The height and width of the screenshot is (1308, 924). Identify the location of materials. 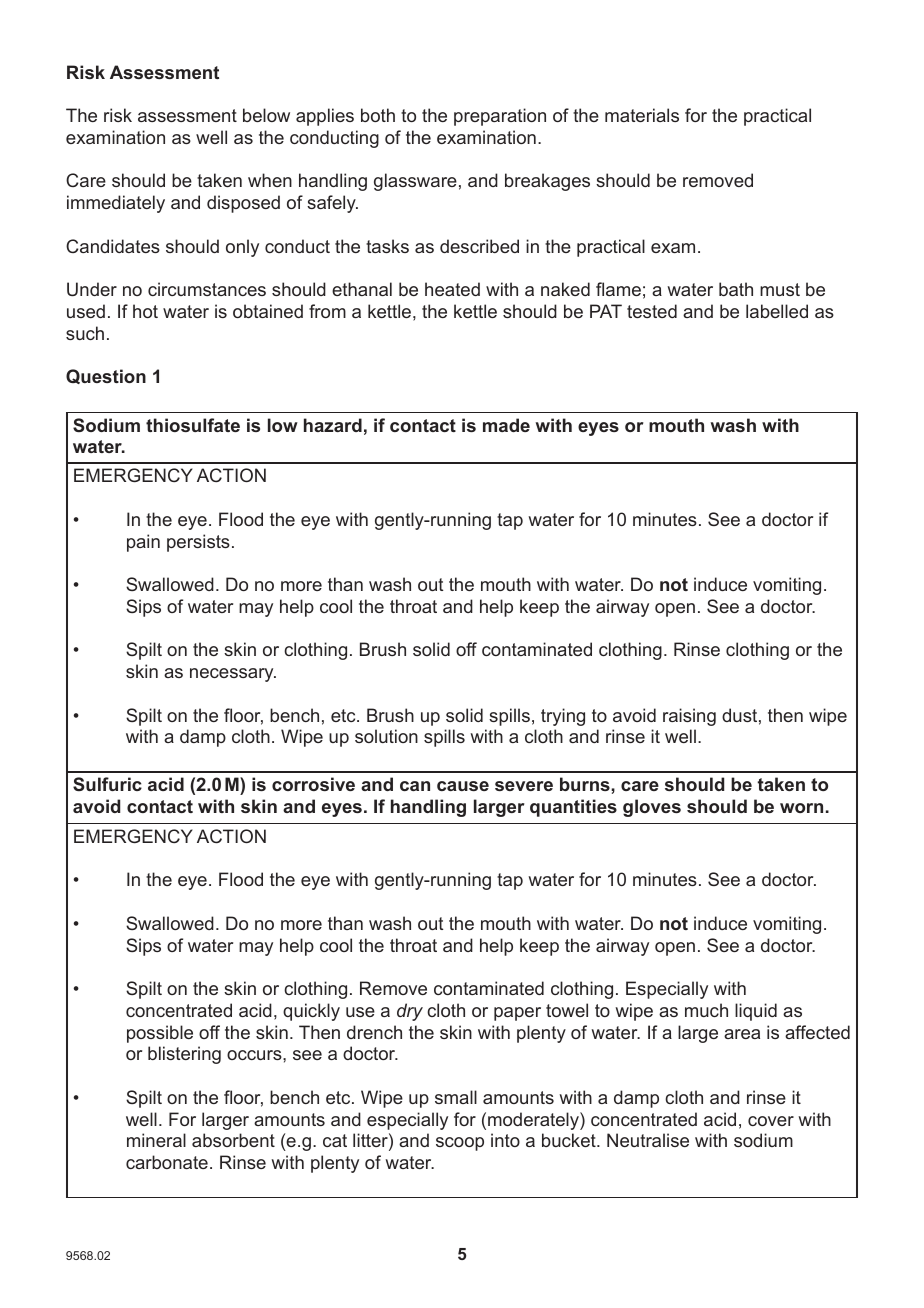
(642, 115).
